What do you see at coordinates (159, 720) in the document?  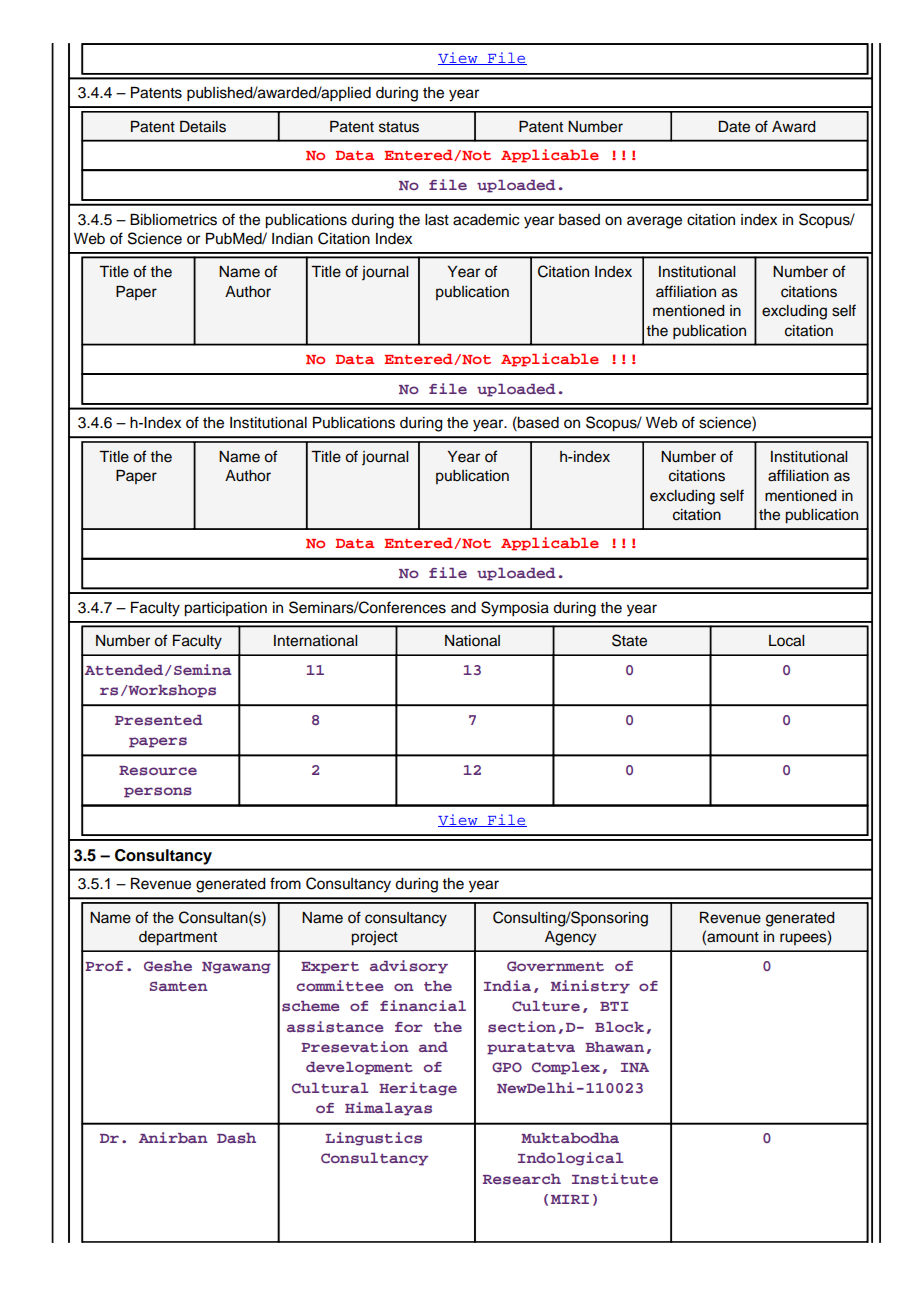 I see `Presented` at bounding box center [159, 720].
